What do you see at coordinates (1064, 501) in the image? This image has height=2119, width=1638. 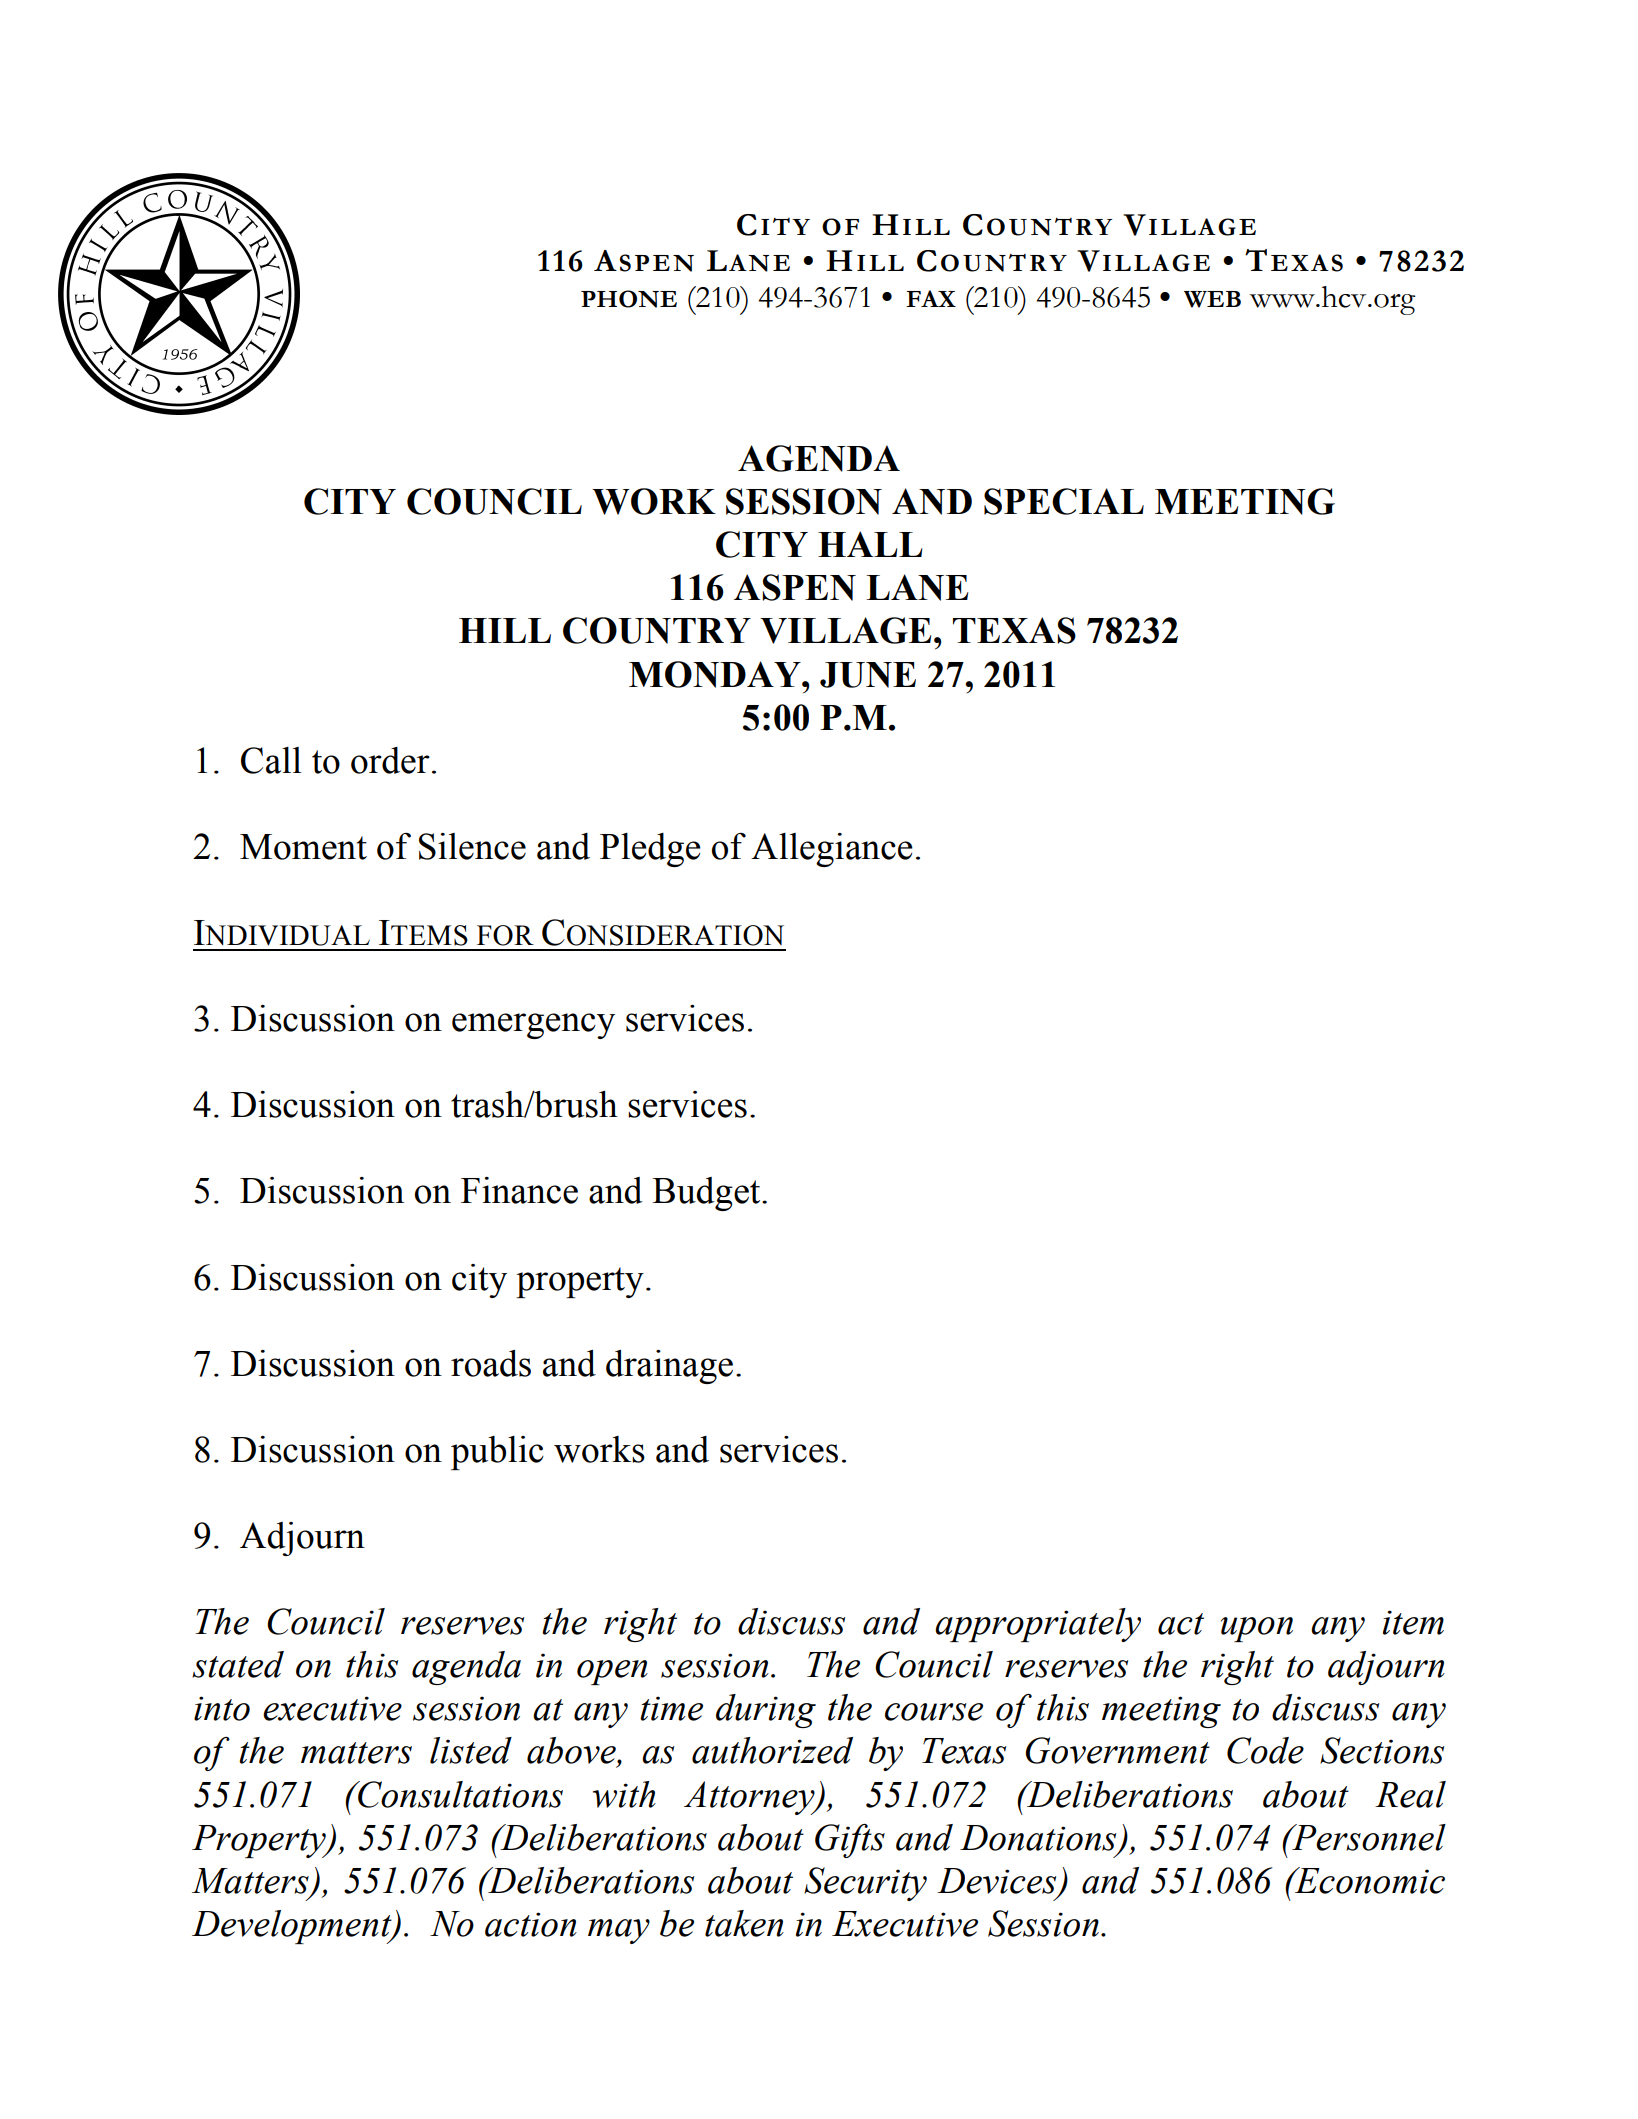 I see `SPECIAL` at bounding box center [1064, 501].
